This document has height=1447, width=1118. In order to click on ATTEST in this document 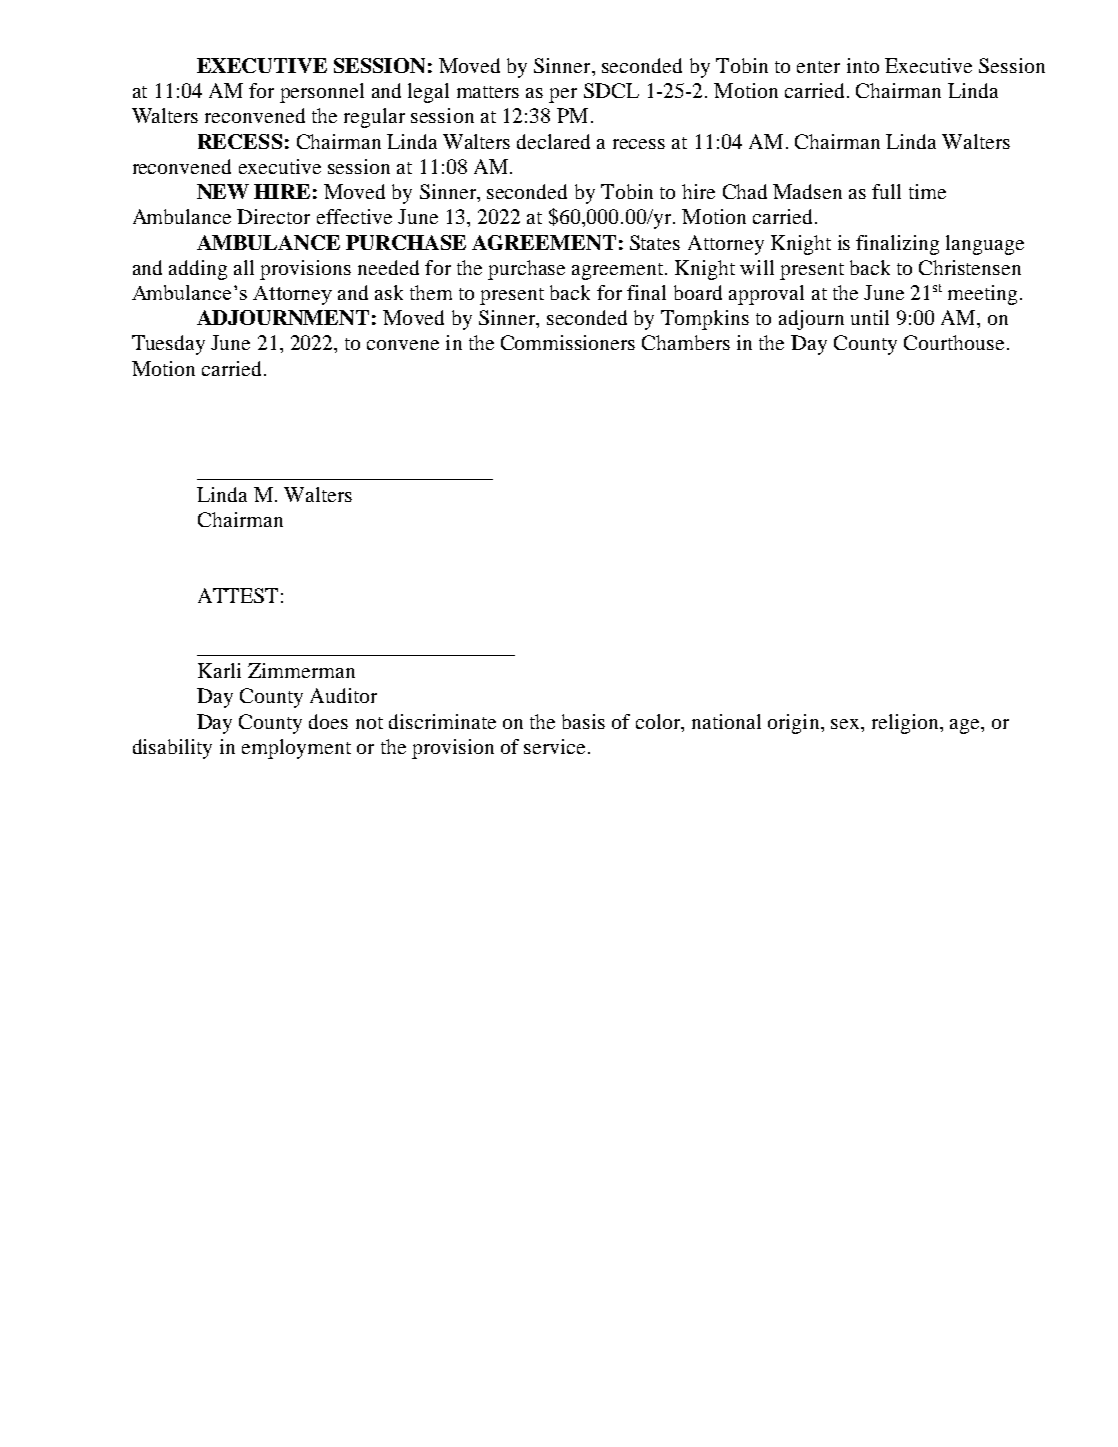, I will do `click(238, 595)`.
